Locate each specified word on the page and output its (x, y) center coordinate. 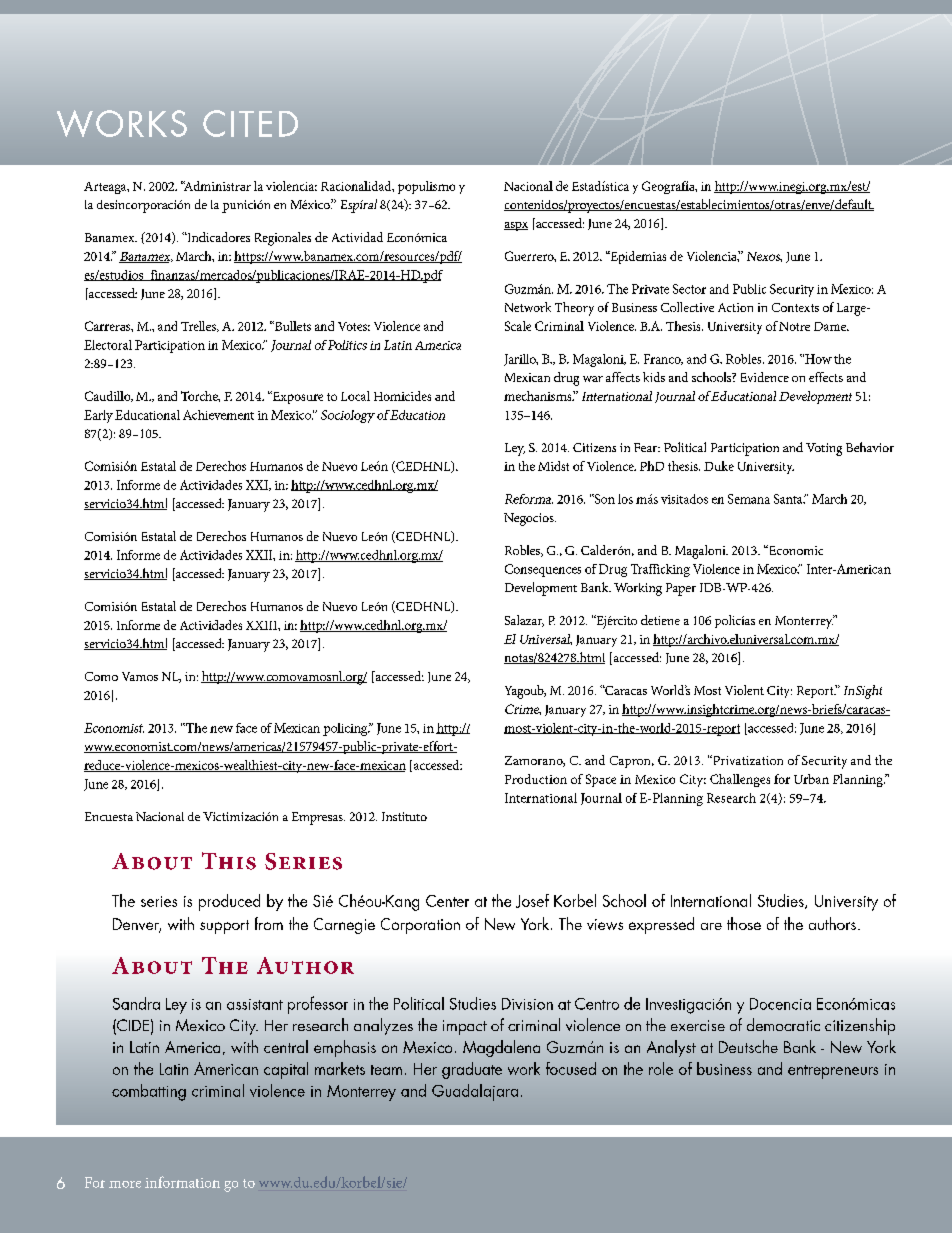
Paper (681, 589)
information (182, 1182)
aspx (516, 226)
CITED (250, 123)
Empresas (318, 818)
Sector (689, 289)
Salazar (524, 621)
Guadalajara (475, 1092)
